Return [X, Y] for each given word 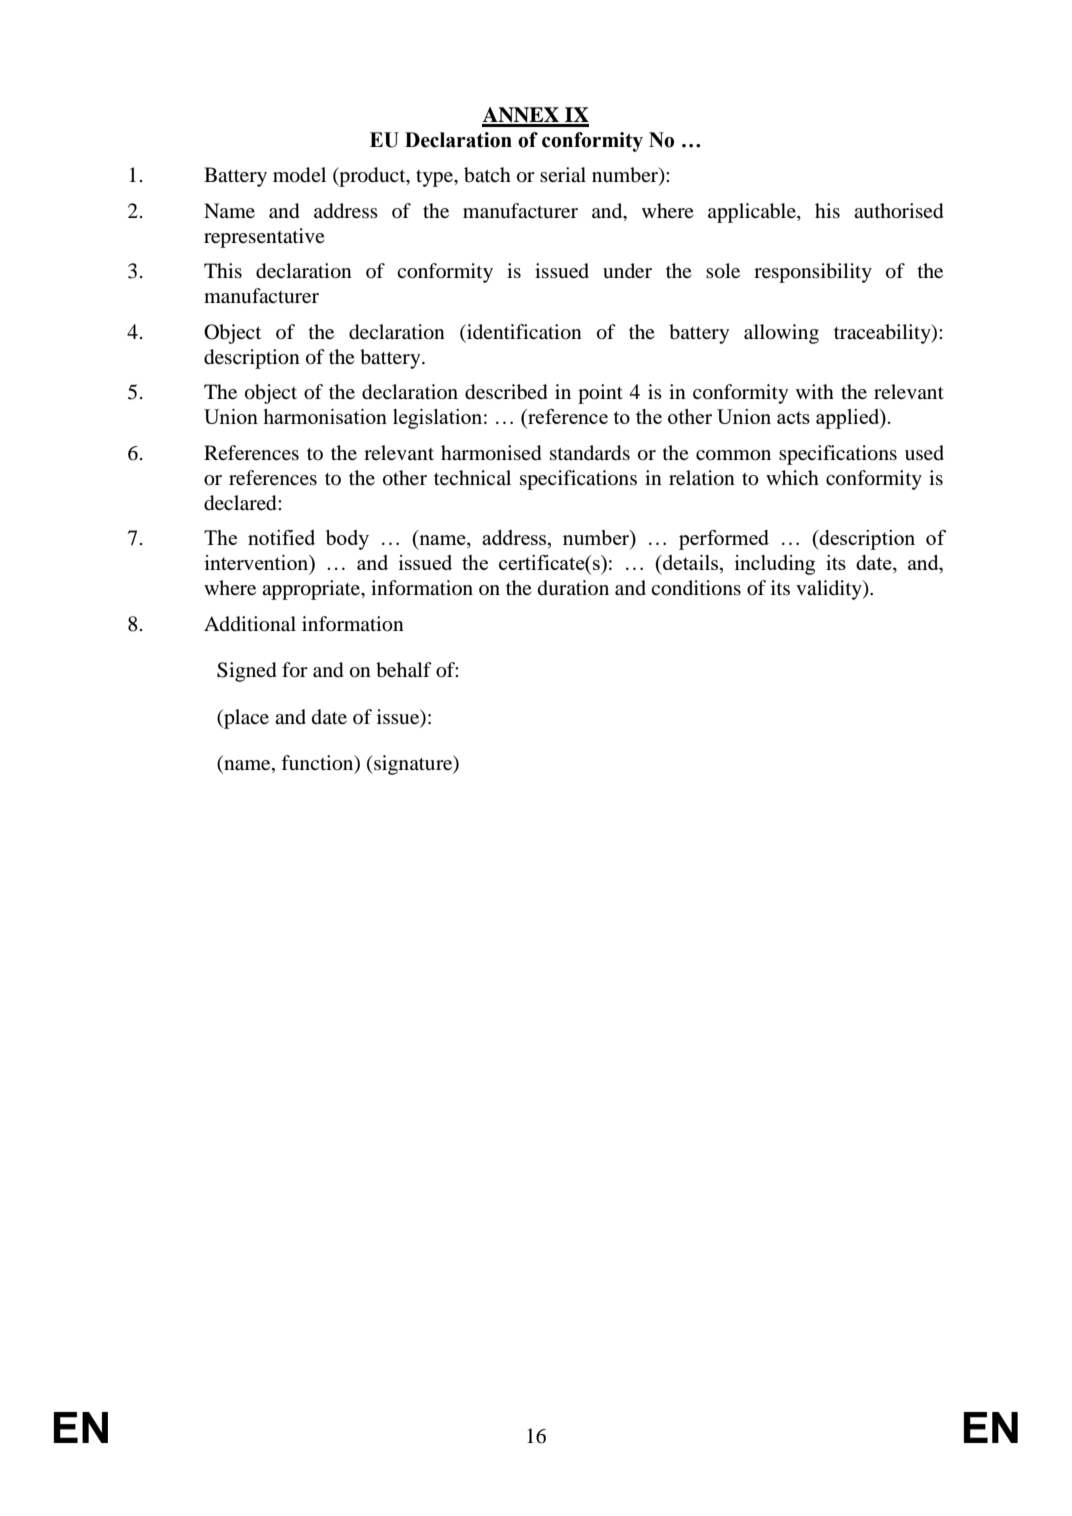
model [299, 175]
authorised [898, 211]
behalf [404, 670]
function [318, 764]
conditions [696, 588]
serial [563, 174]
